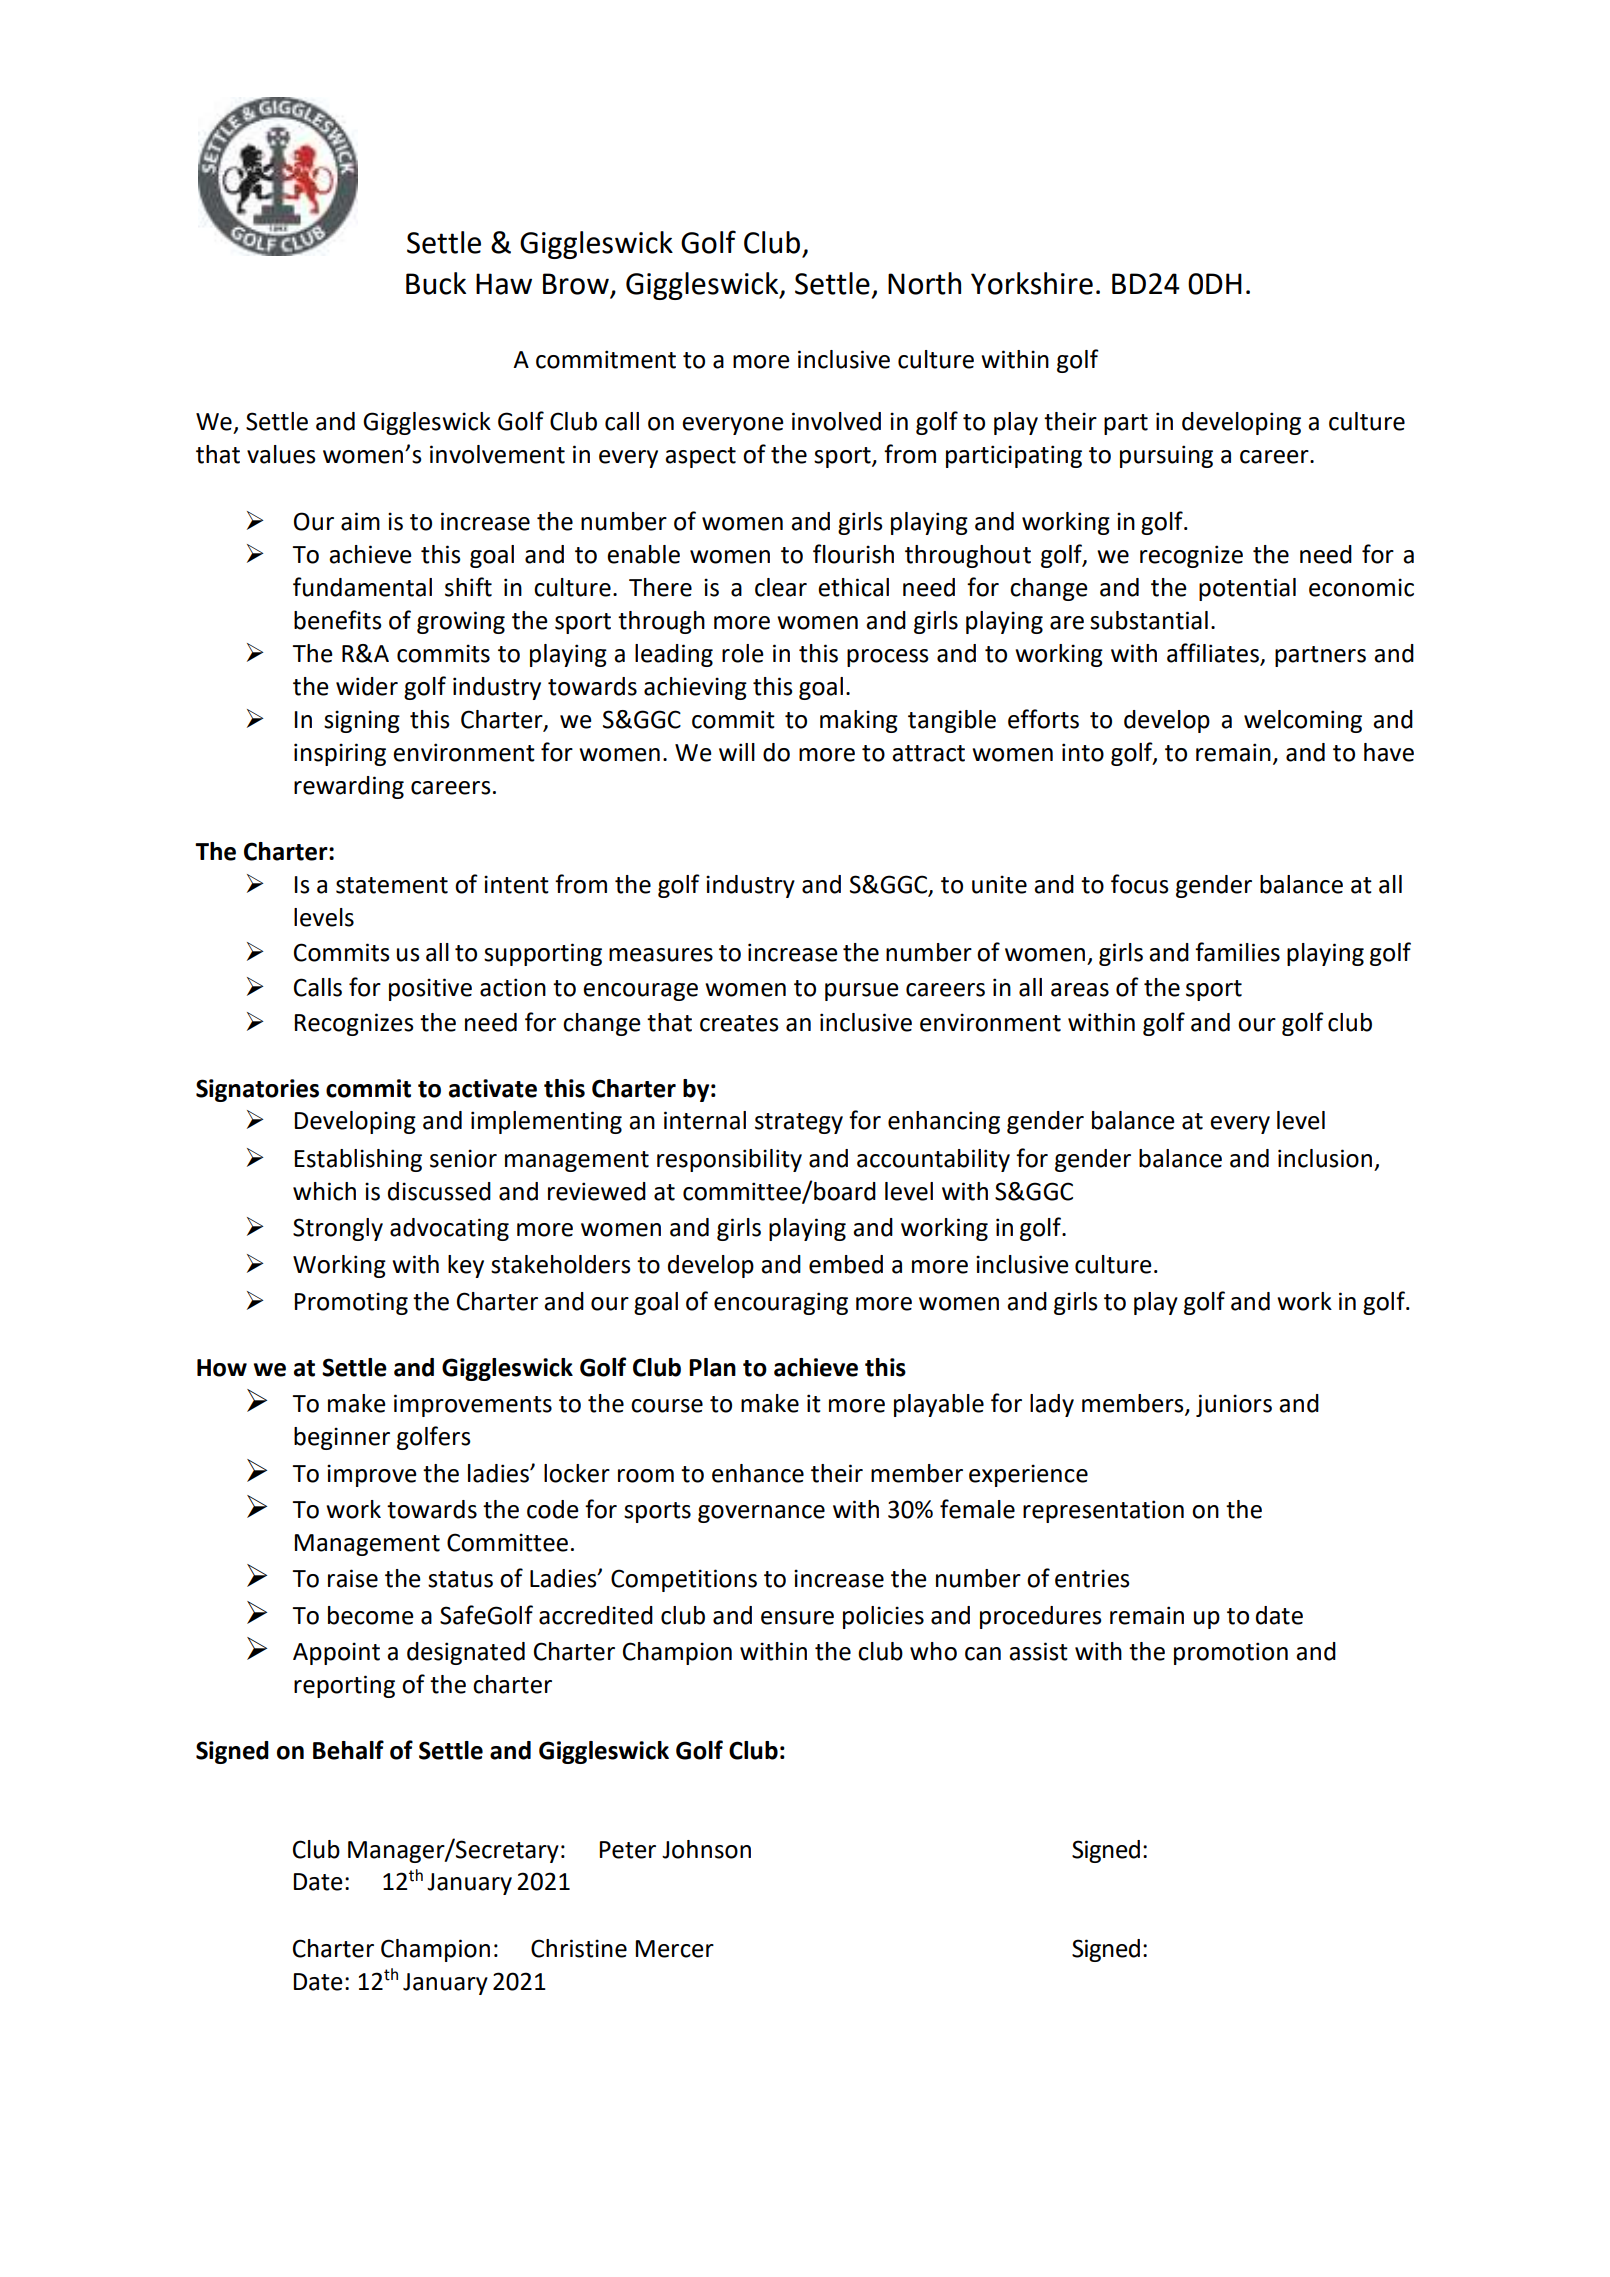 This document has width=1610, height=2277. Describe the element at coordinates (1166, 456) in the document. I see `pursuing` at that location.
